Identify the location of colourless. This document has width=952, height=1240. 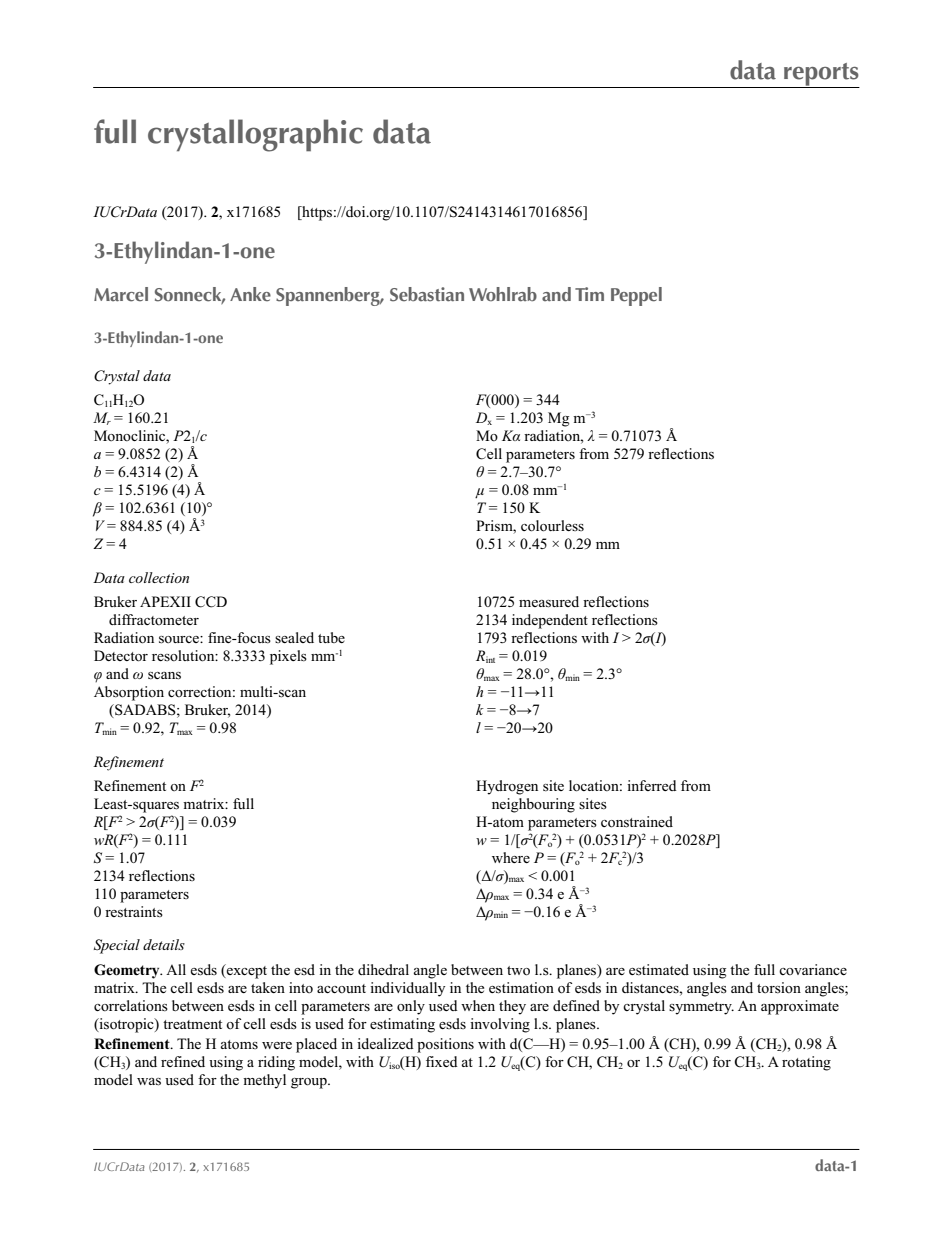
(552, 526).
